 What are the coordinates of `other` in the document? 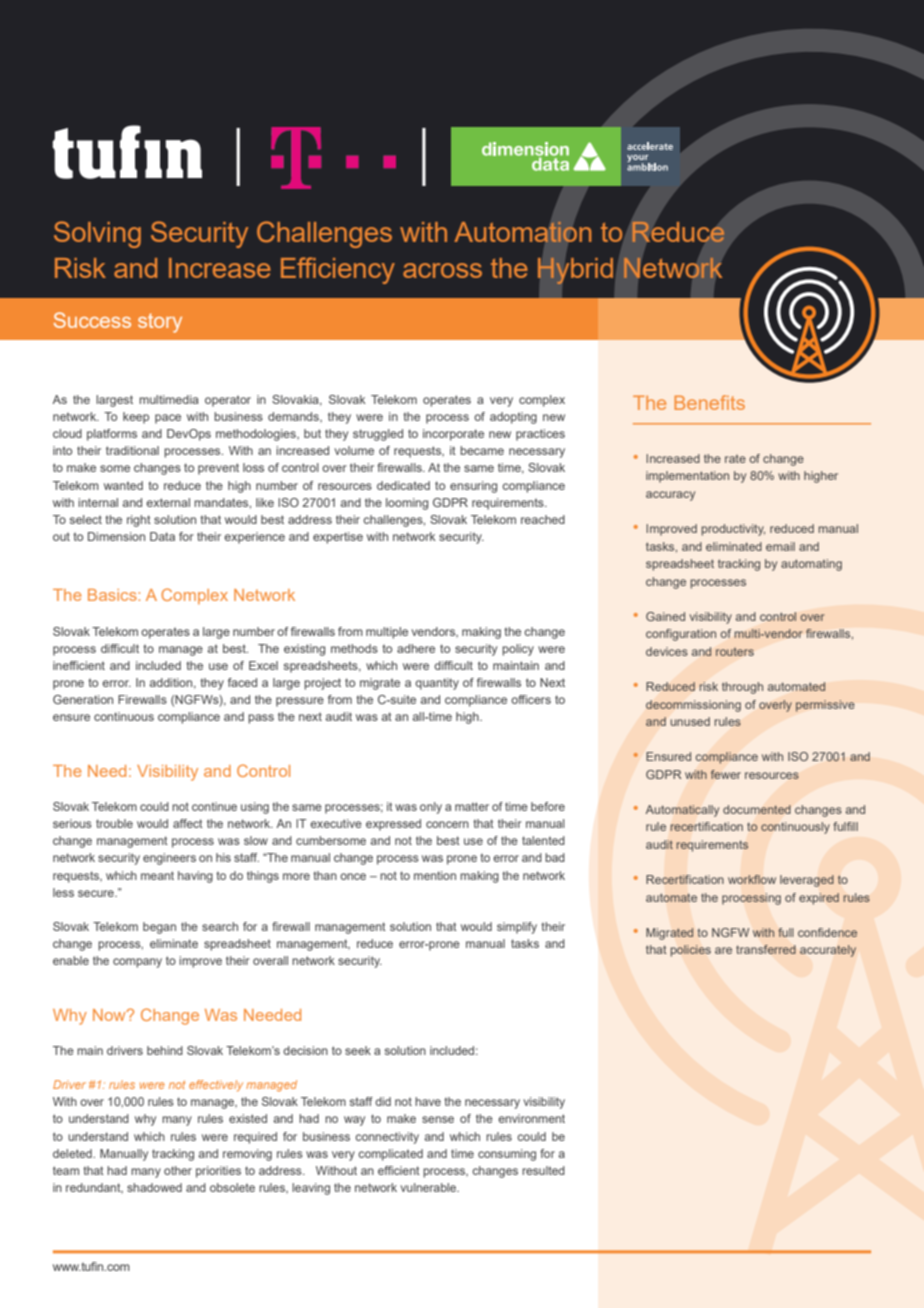 It's located at (178, 1170).
